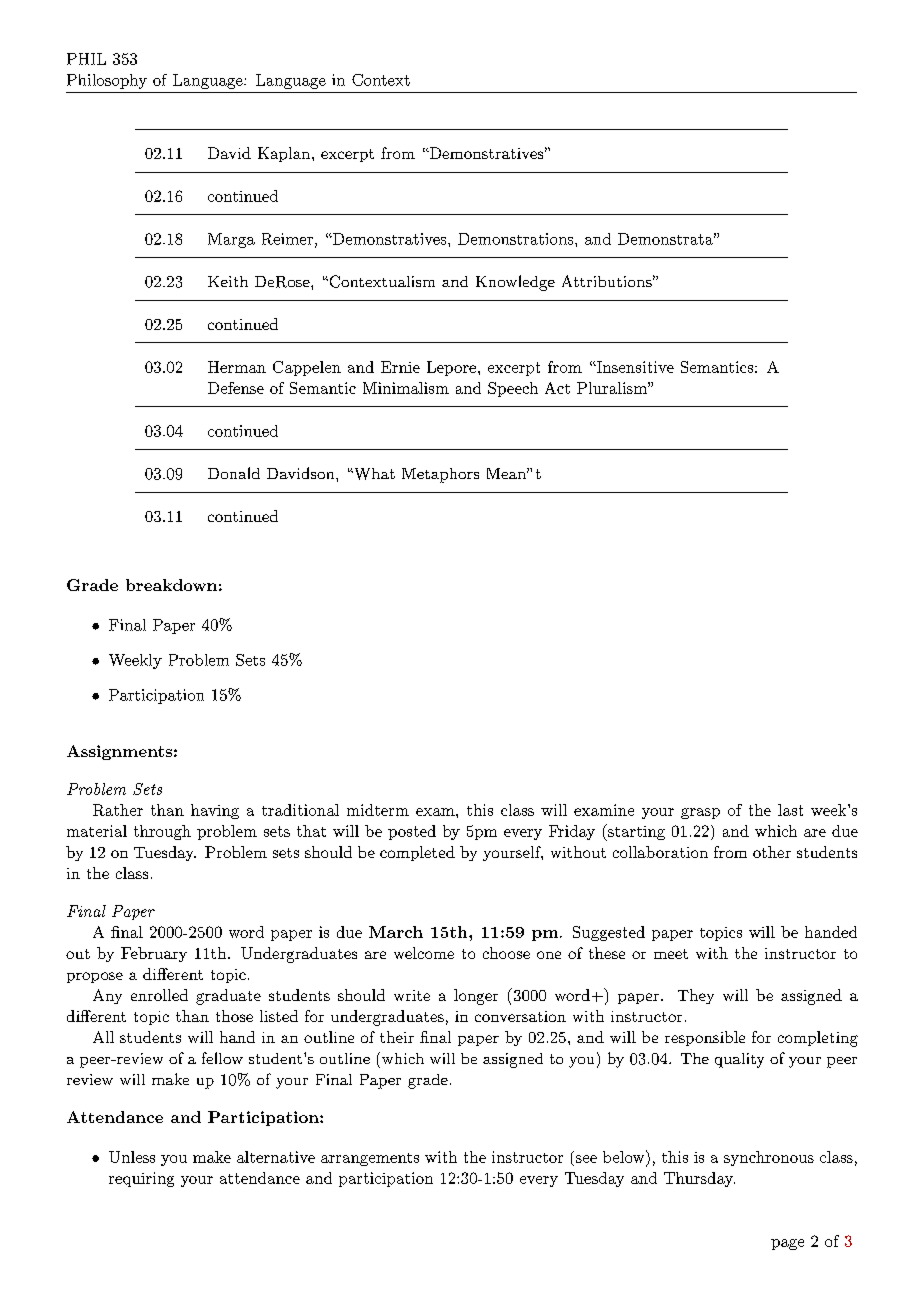  What do you see at coordinates (378, 810) in the page?
I see `midterm` at bounding box center [378, 810].
